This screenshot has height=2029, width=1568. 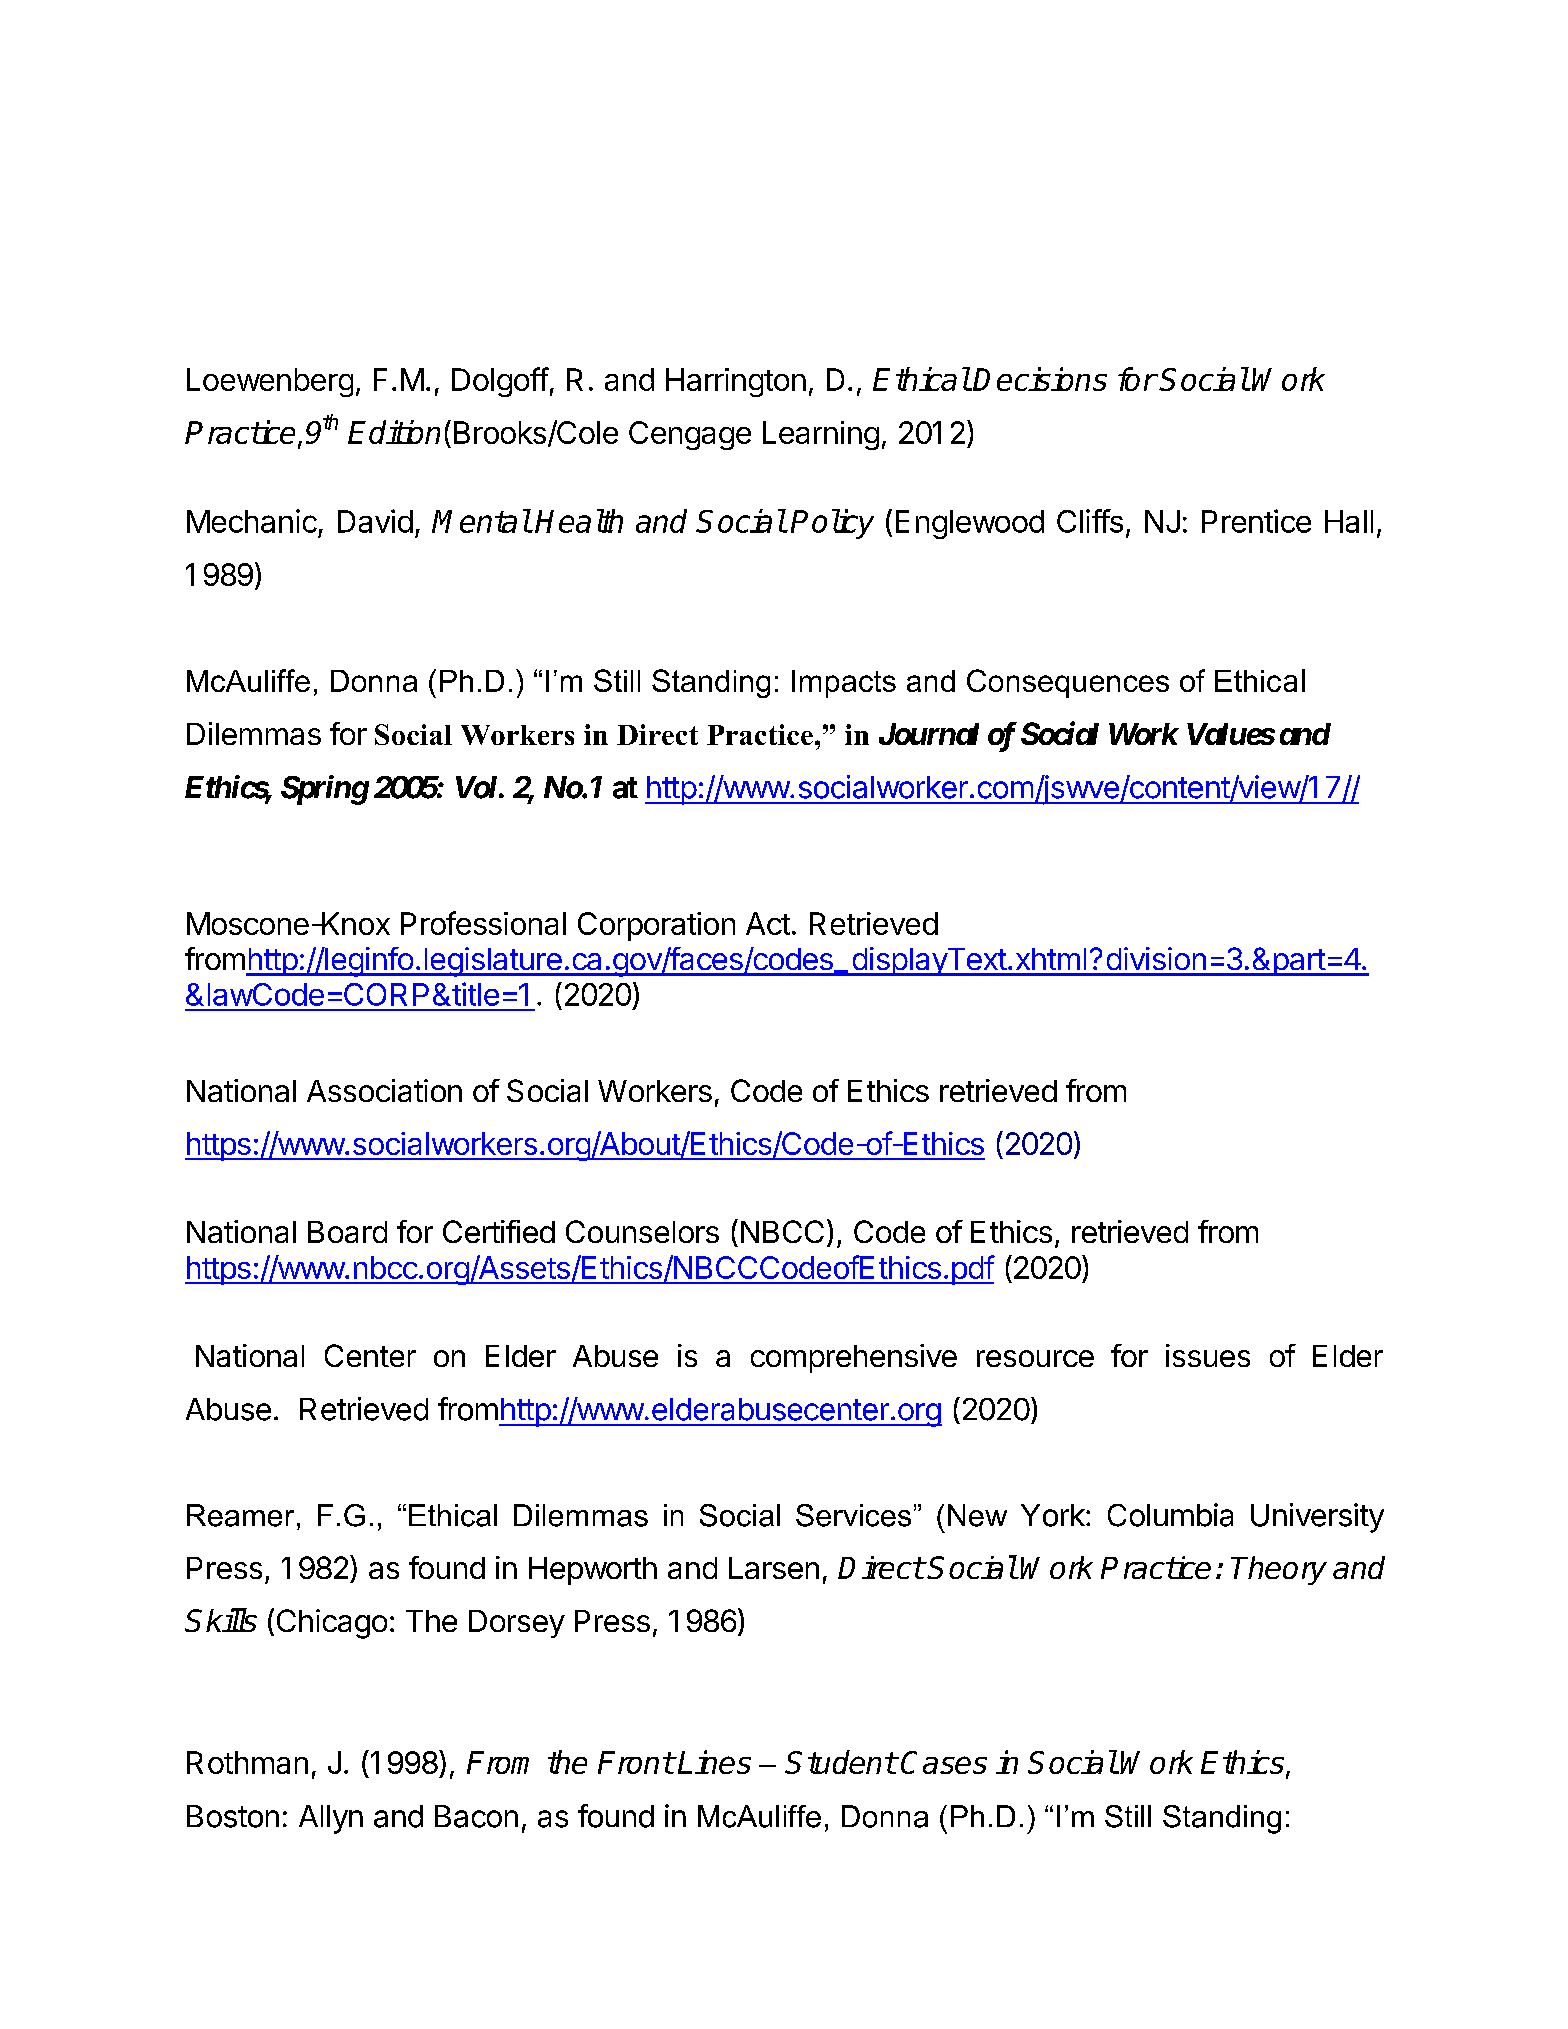 I want to click on Services, so click(x=853, y=1515).
